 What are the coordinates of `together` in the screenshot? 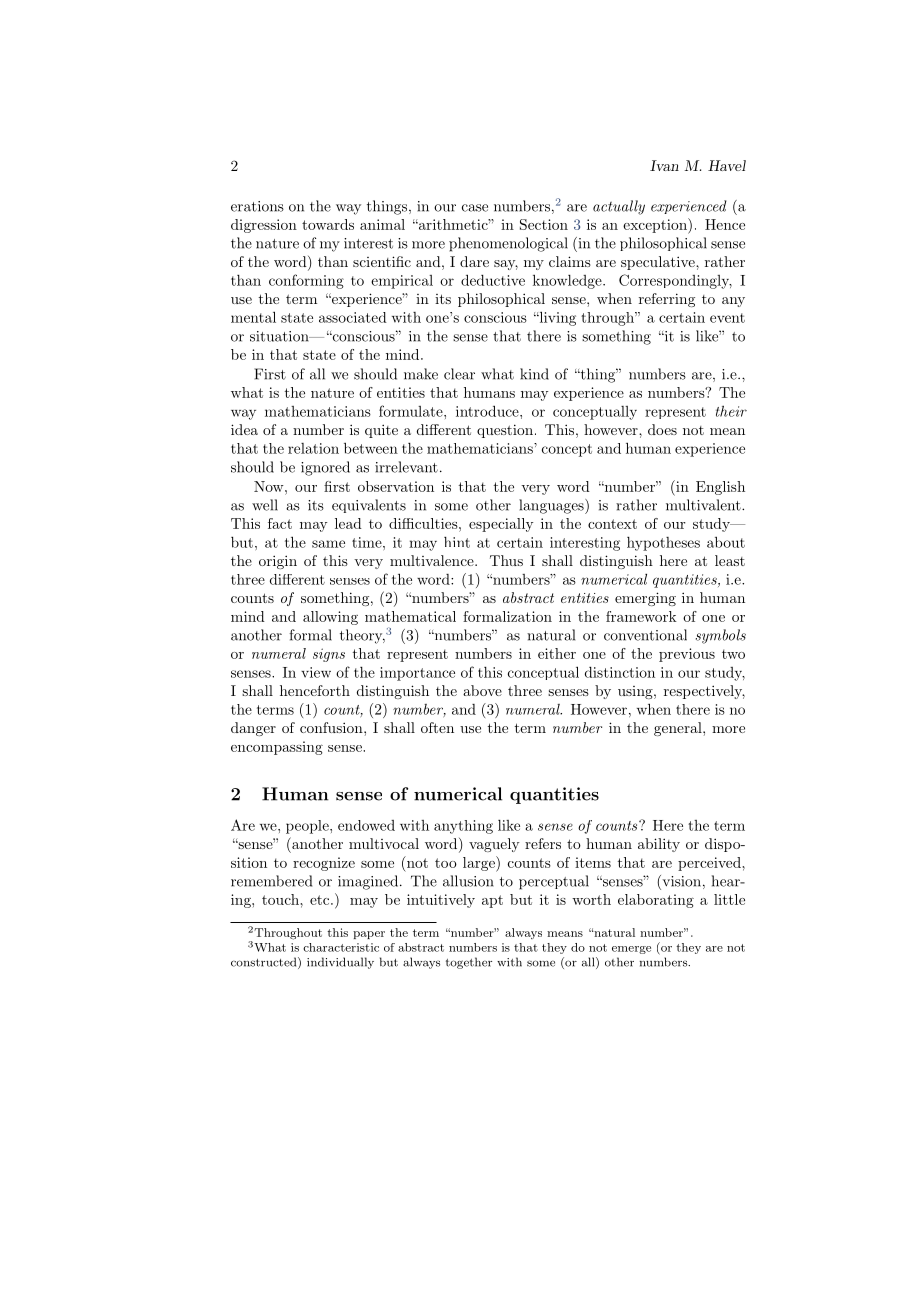 It's located at (469, 963).
